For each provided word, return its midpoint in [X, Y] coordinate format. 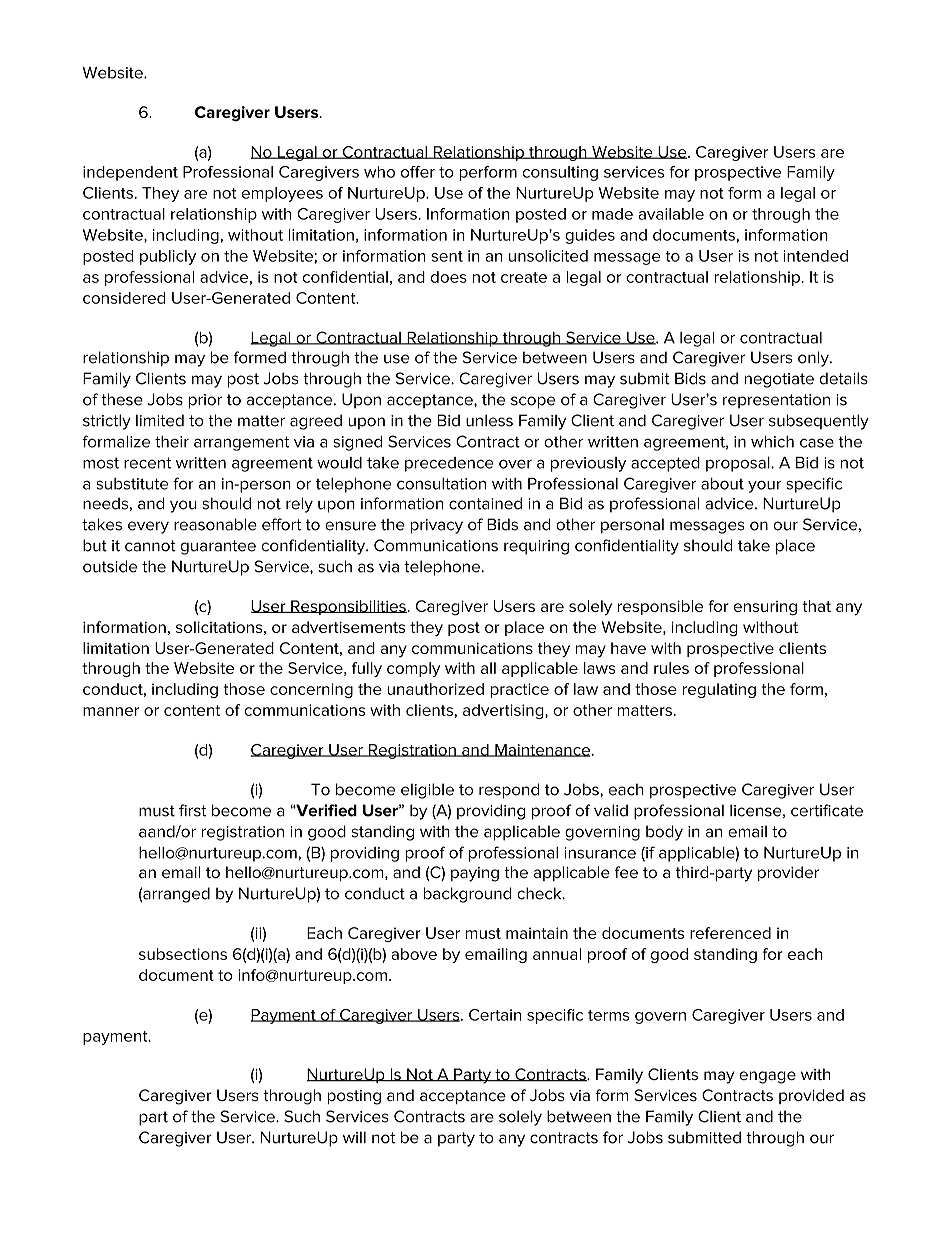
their [172, 442]
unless [489, 420]
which [772, 442]
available [671, 214]
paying [475, 874]
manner [111, 711]
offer [418, 172]
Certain [495, 1015]
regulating [719, 690]
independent [130, 173]
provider [788, 873]
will [354, 1137]
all [488, 668]
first [192, 810]
